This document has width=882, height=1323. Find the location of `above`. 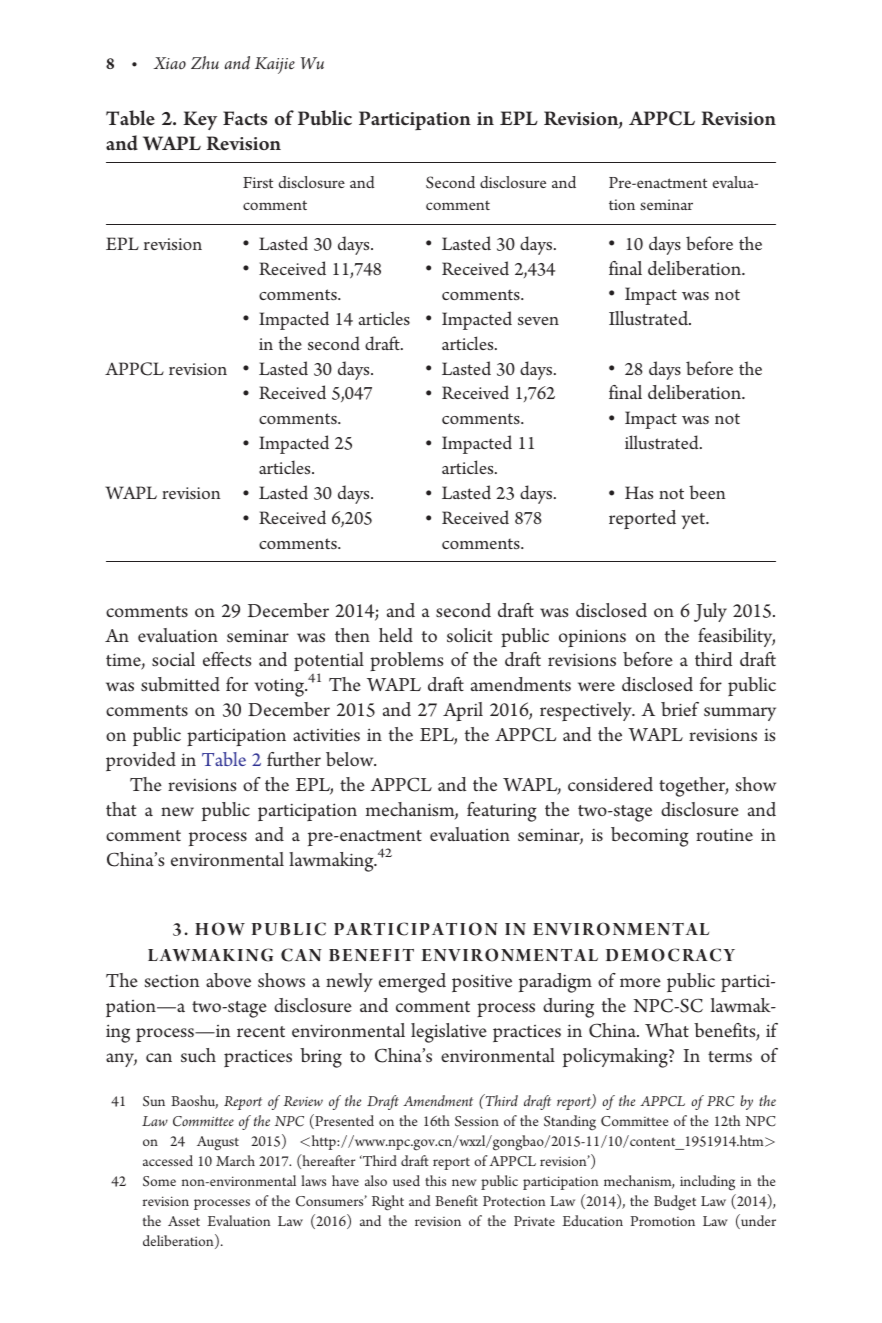

above is located at coordinates (228, 980).
